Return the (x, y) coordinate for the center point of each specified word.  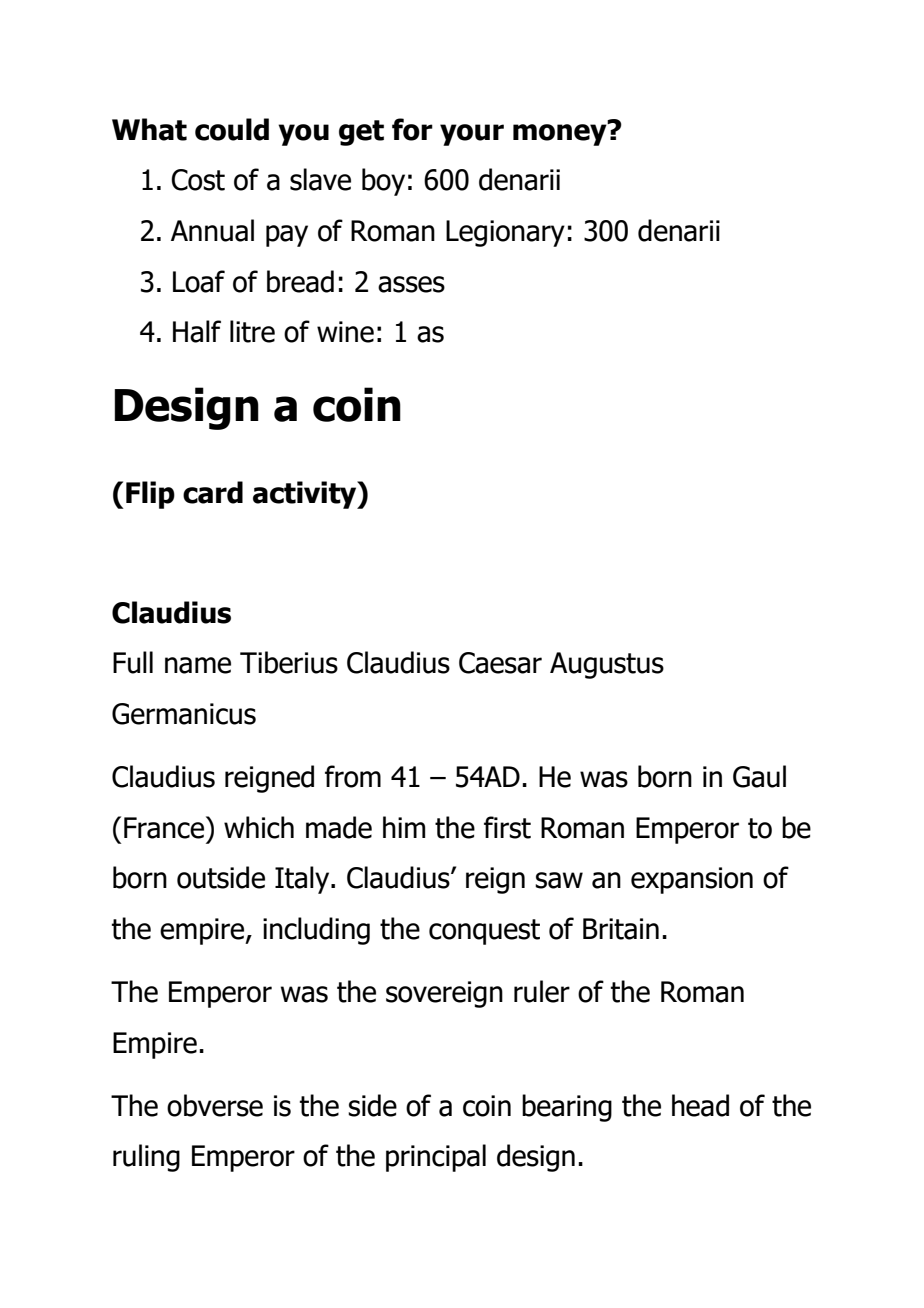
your (472, 135)
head (700, 1105)
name (198, 665)
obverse (215, 1105)
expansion (692, 880)
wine (345, 332)
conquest (484, 932)
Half (197, 331)
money (561, 133)
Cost (198, 180)
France (165, 827)
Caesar (500, 663)
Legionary (505, 233)
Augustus (607, 665)
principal (436, 1158)
